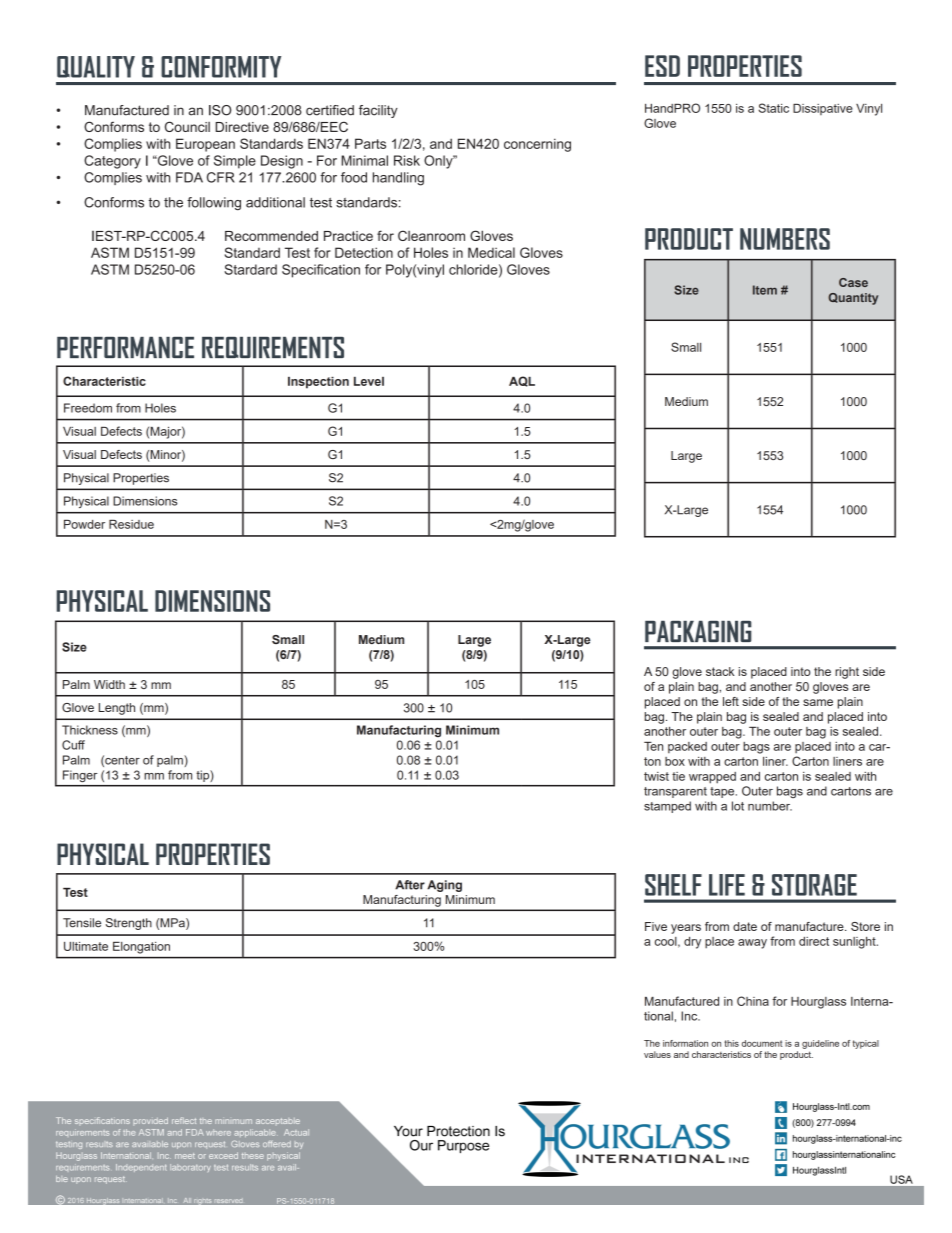  Describe the element at coordinates (141, 948) in the screenshot. I see `Elongation` at that location.
